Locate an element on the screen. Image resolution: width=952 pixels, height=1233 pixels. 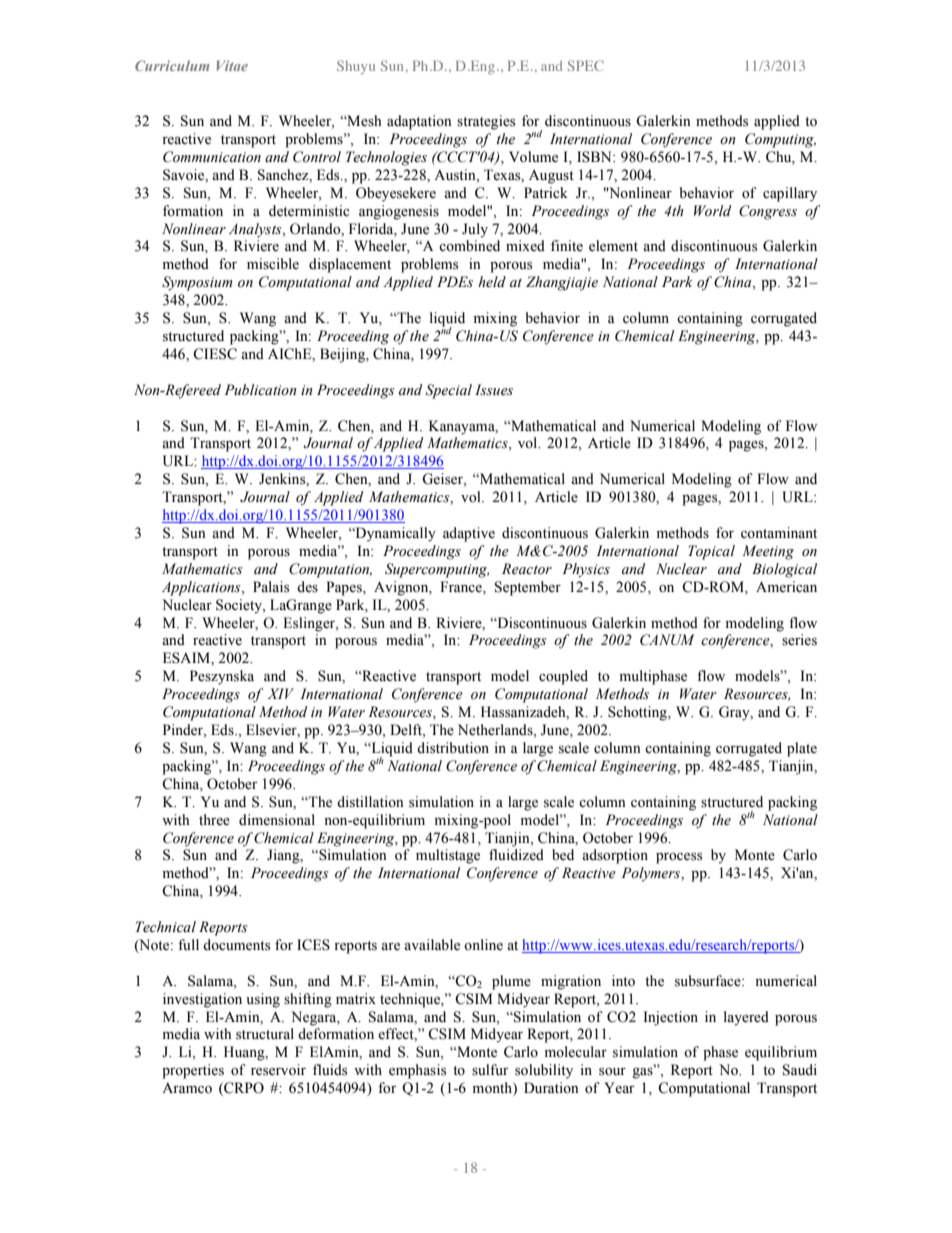
Vitae is located at coordinates (232, 65).
